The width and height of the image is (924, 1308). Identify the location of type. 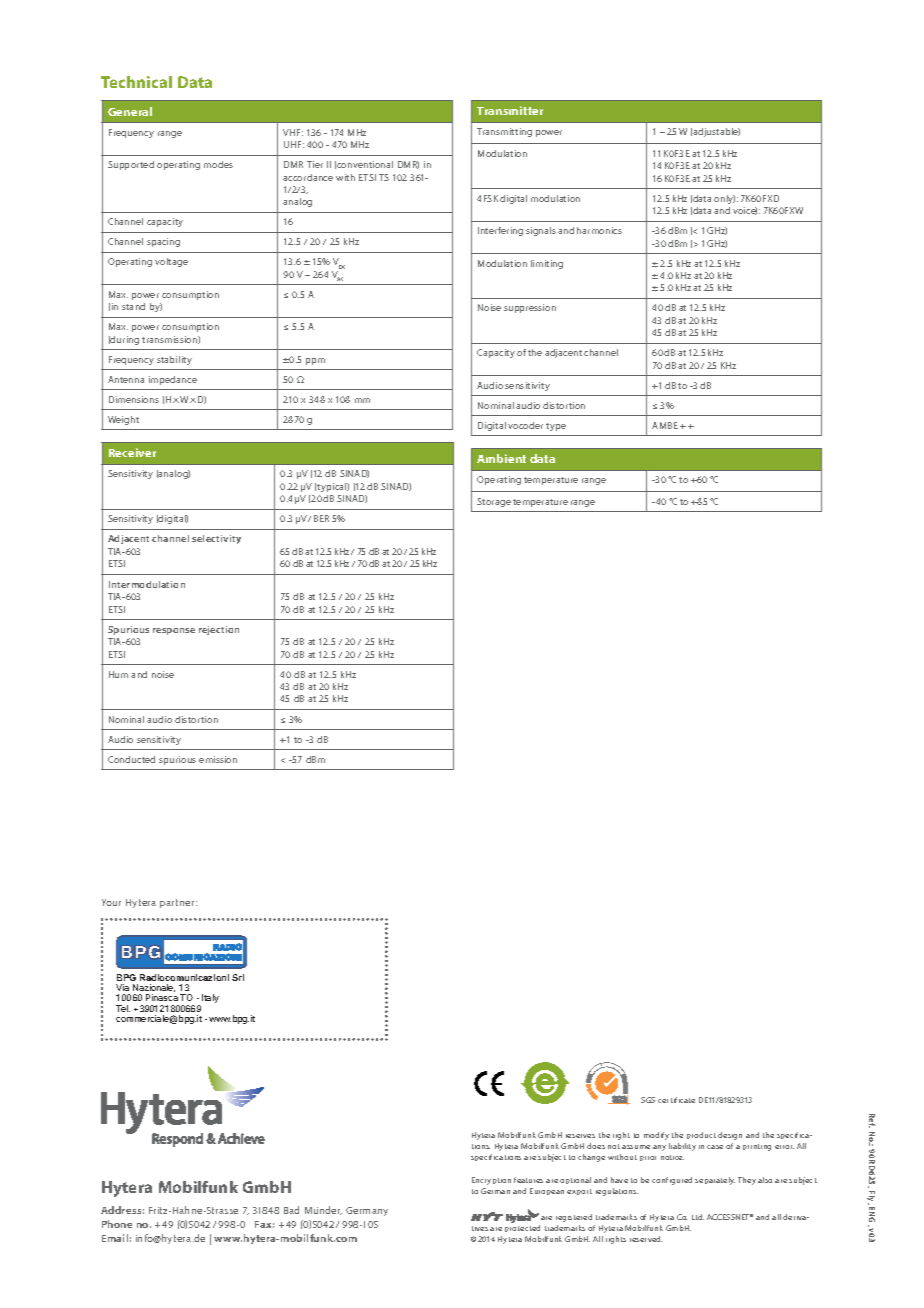
(556, 427).
